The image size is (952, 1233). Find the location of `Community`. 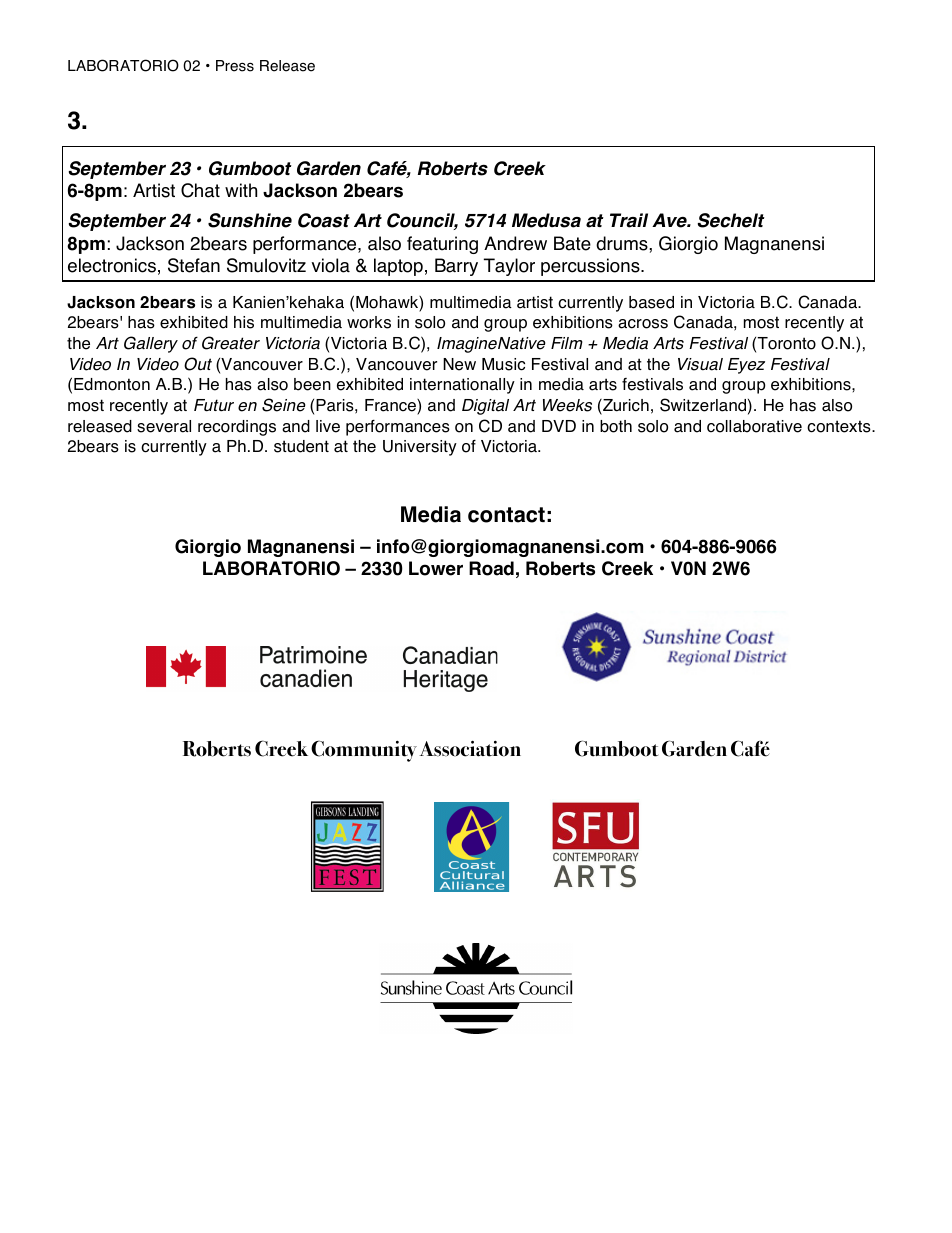

Community is located at coordinates (364, 751).
